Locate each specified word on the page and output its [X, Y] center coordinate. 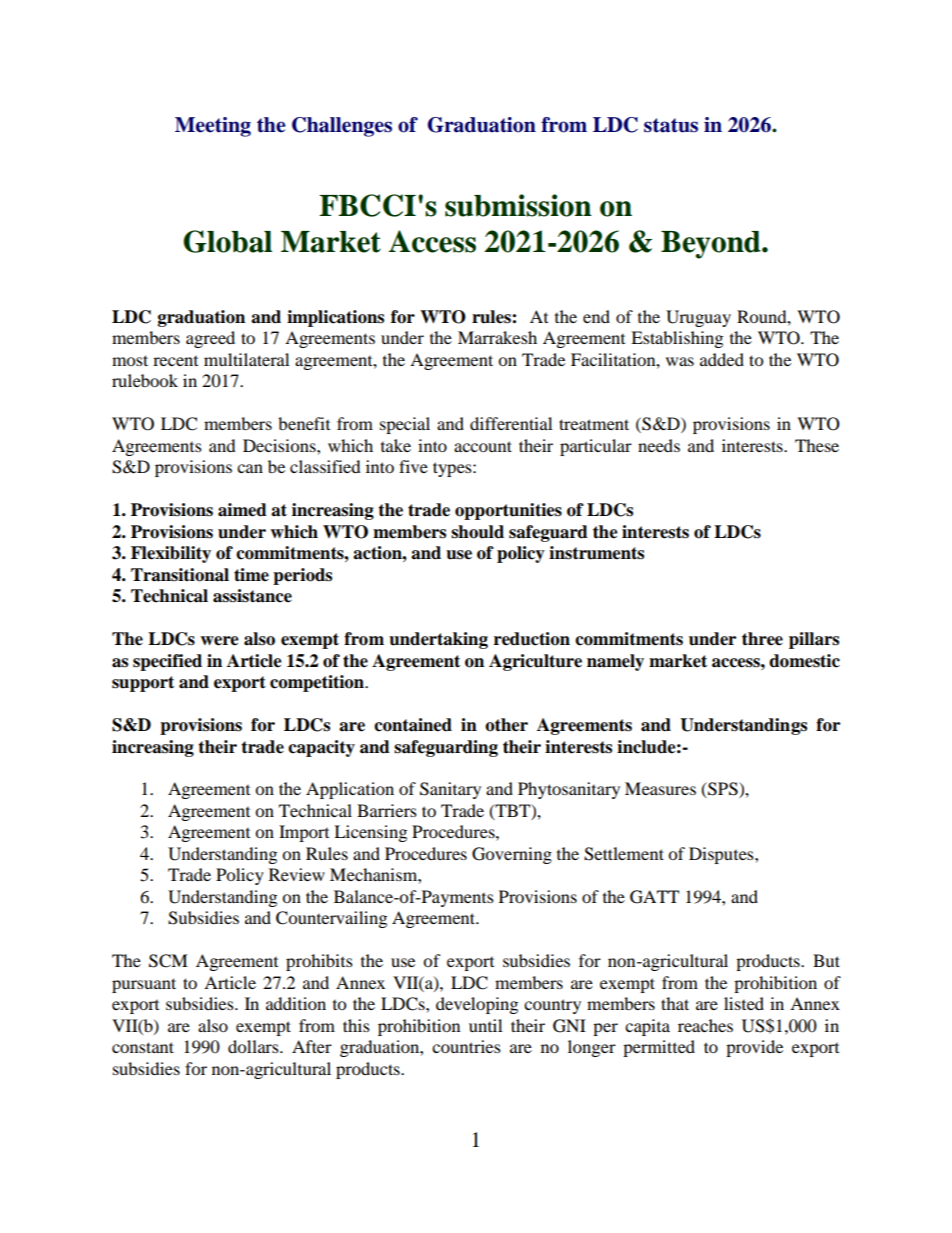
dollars [254, 1046]
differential [511, 423]
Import [304, 833]
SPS [723, 790]
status [671, 125]
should [477, 532]
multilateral [246, 359]
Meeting [213, 127]
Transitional [180, 575]
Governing [512, 855]
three [762, 639]
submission [518, 205]
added [722, 359]
